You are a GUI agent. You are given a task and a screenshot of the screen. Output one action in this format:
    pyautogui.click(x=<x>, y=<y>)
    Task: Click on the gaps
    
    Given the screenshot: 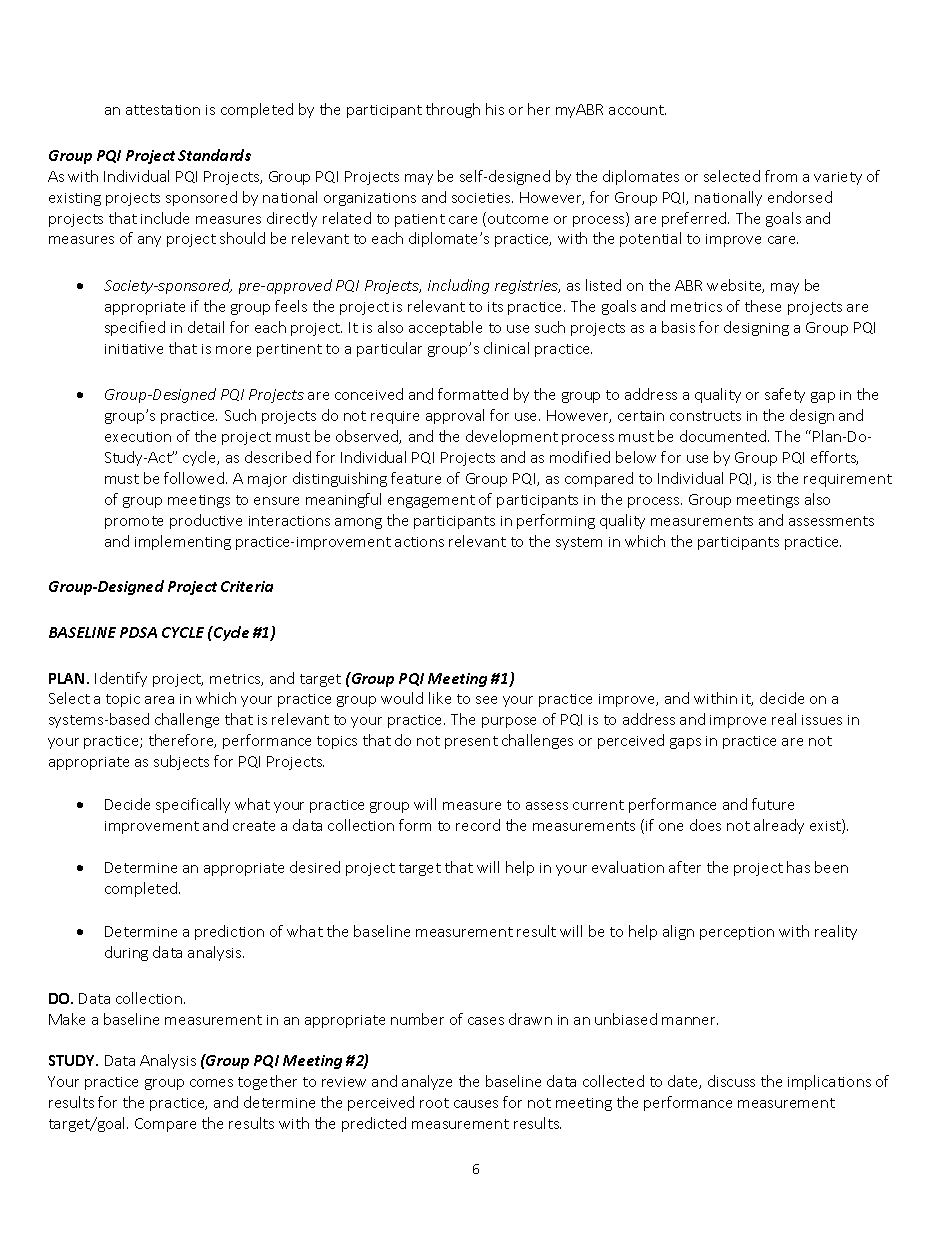 What is the action you would take?
    pyautogui.click(x=685, y=743)
